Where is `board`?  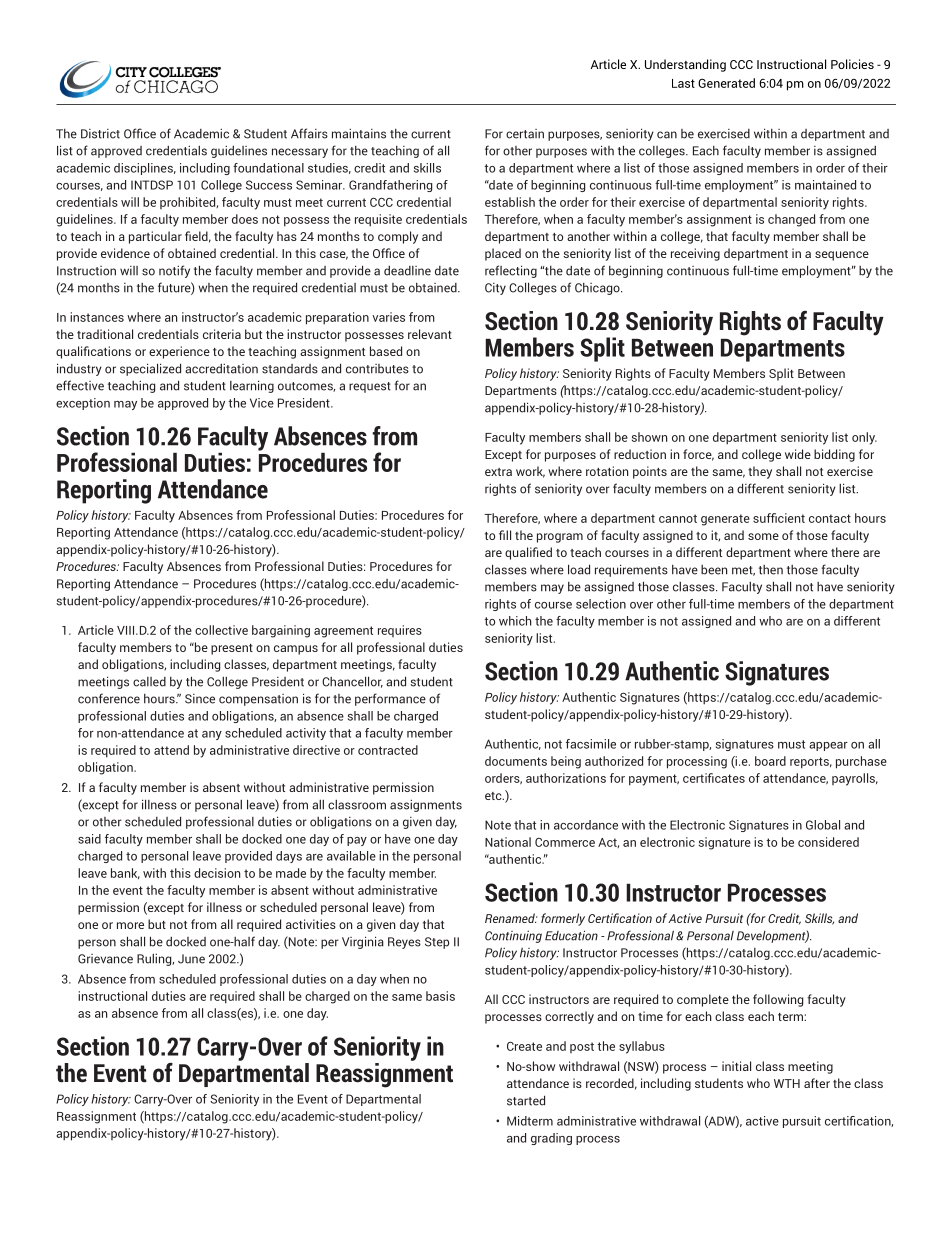
board is located at coordinates (770, 761).
